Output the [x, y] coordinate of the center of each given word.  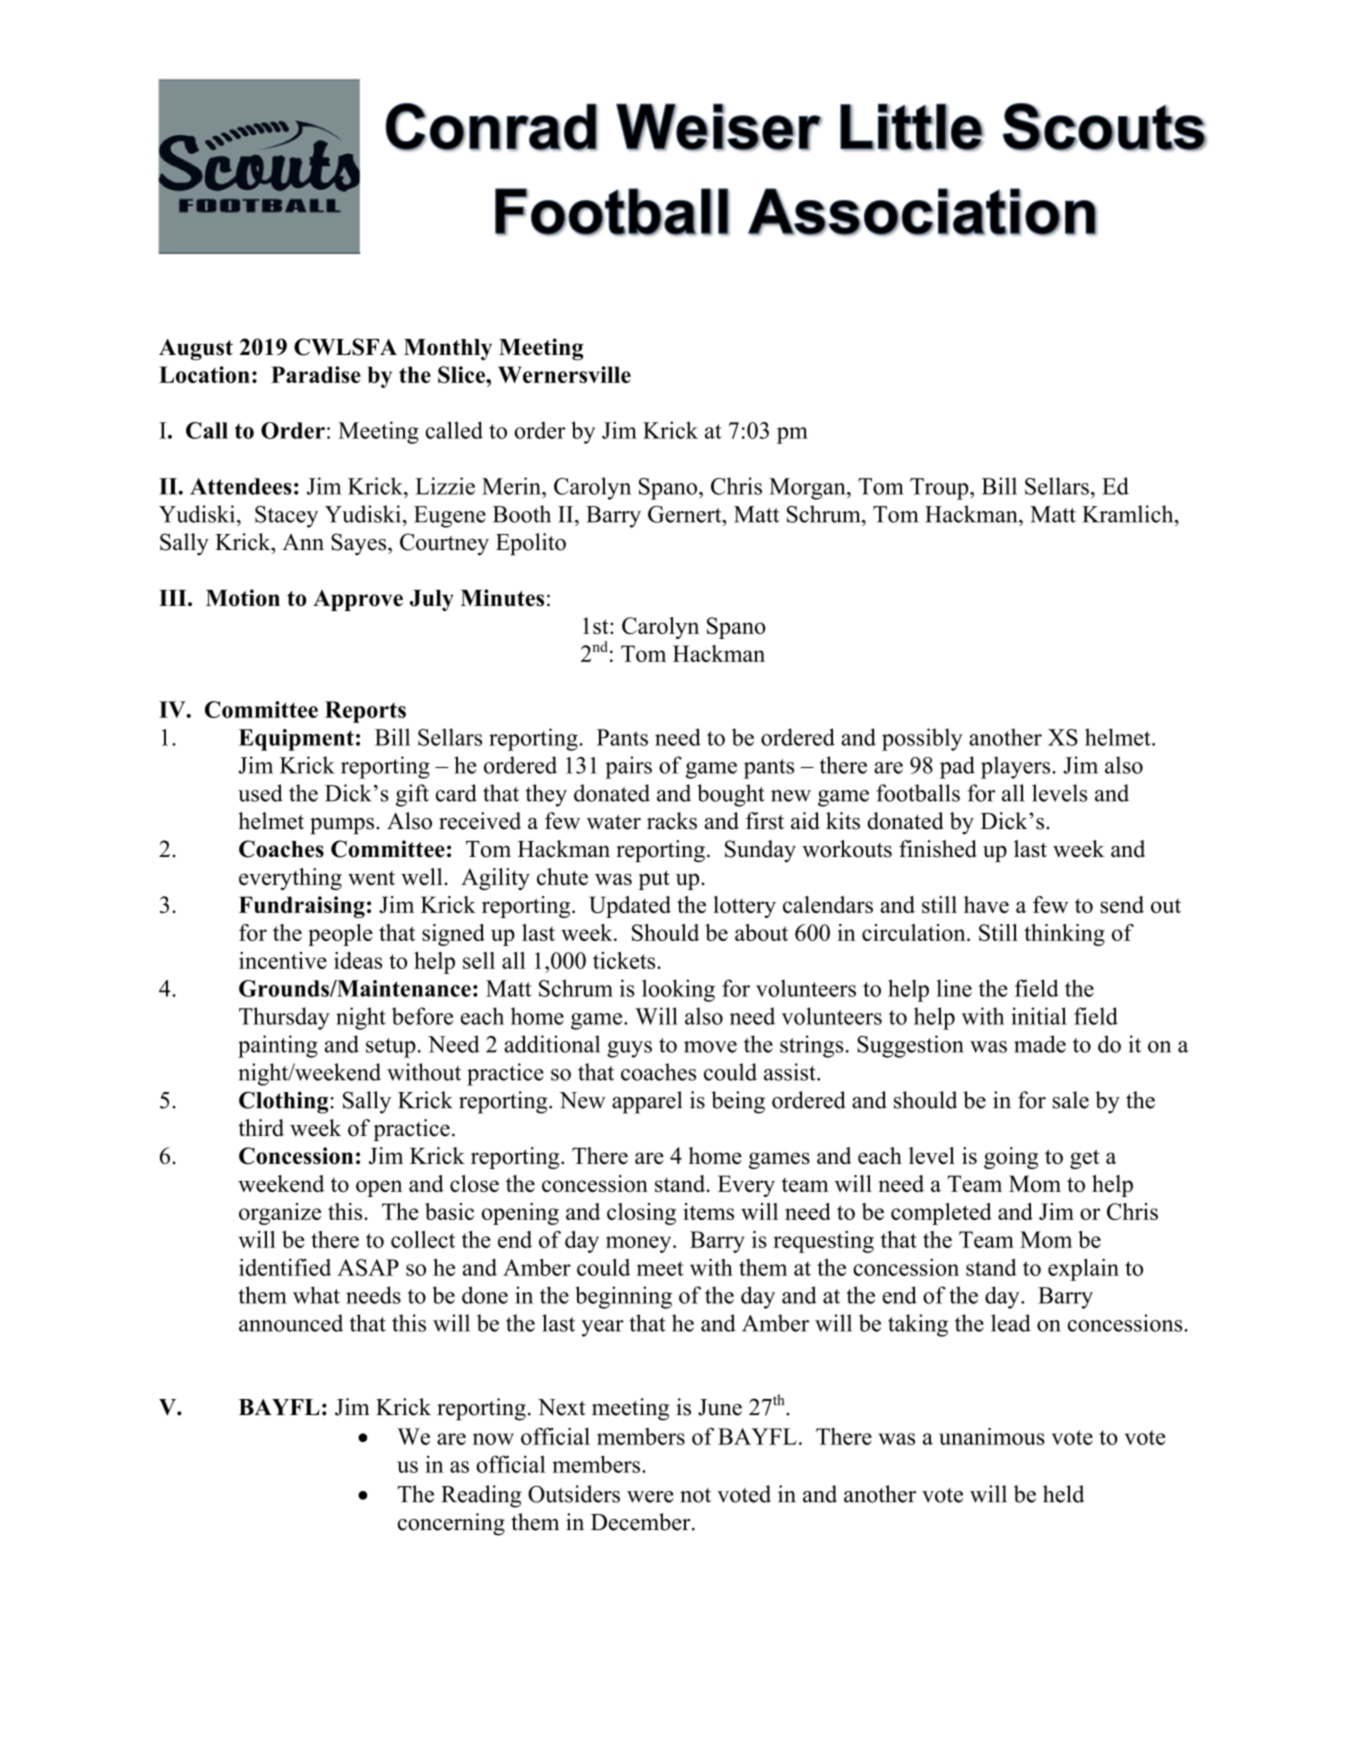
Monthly [448, 349]
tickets [625, 960]
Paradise [316, 374]
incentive [283, 960]
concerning [451, 1524]
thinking [1064, 935]
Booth [522, 514]
